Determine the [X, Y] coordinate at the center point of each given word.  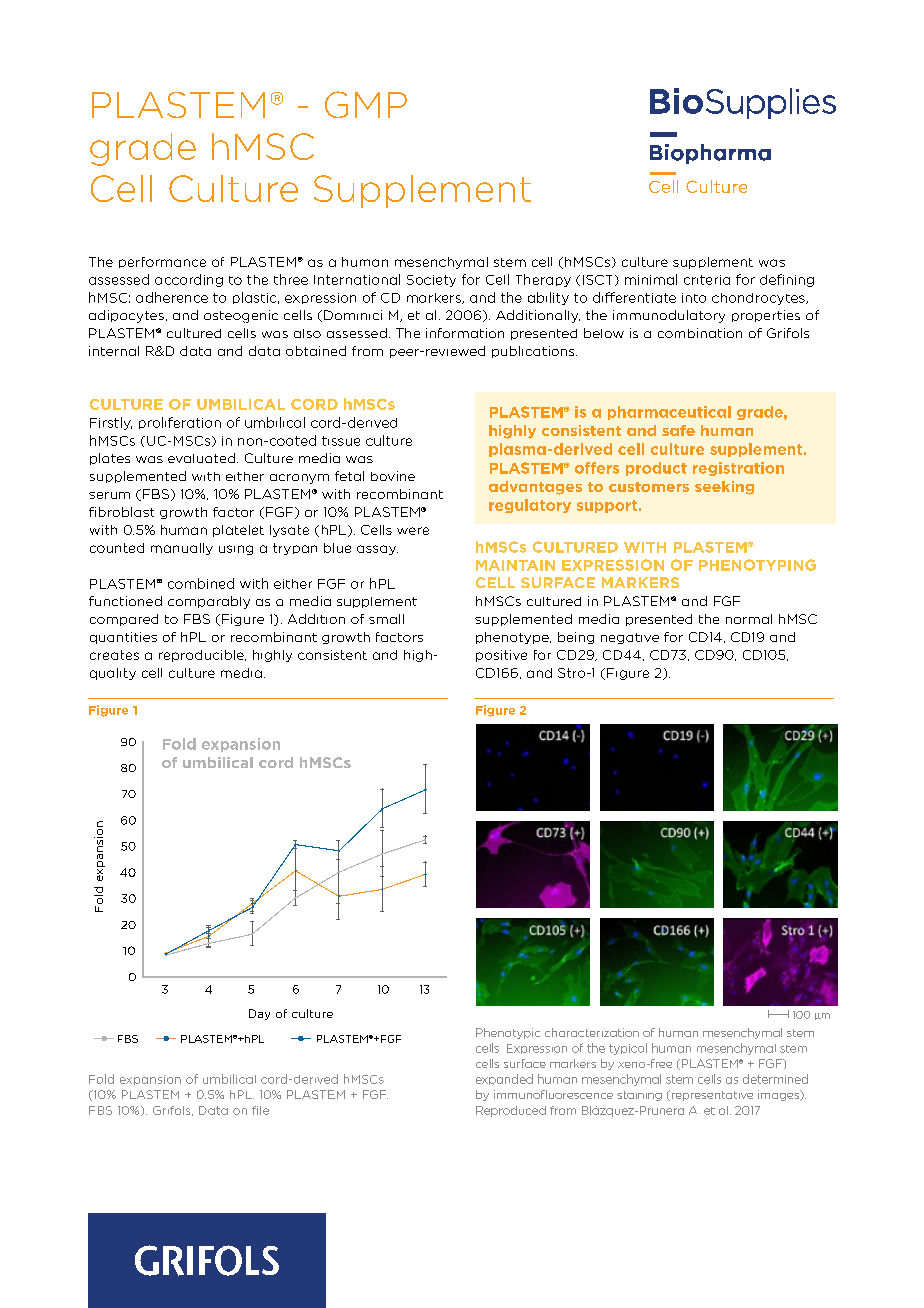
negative [630, 638]
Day [259, 1014]
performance [162, 262]
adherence [172, 297]
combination [700, 333]
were [413, 531]
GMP [366, 104]
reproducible [202, 656]
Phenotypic [508, 1033]
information [465, 333]
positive [501, 656]
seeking [724, 488]
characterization [592, 1032]
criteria [707, 280]
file [260, 1110]
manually [182, 549]
